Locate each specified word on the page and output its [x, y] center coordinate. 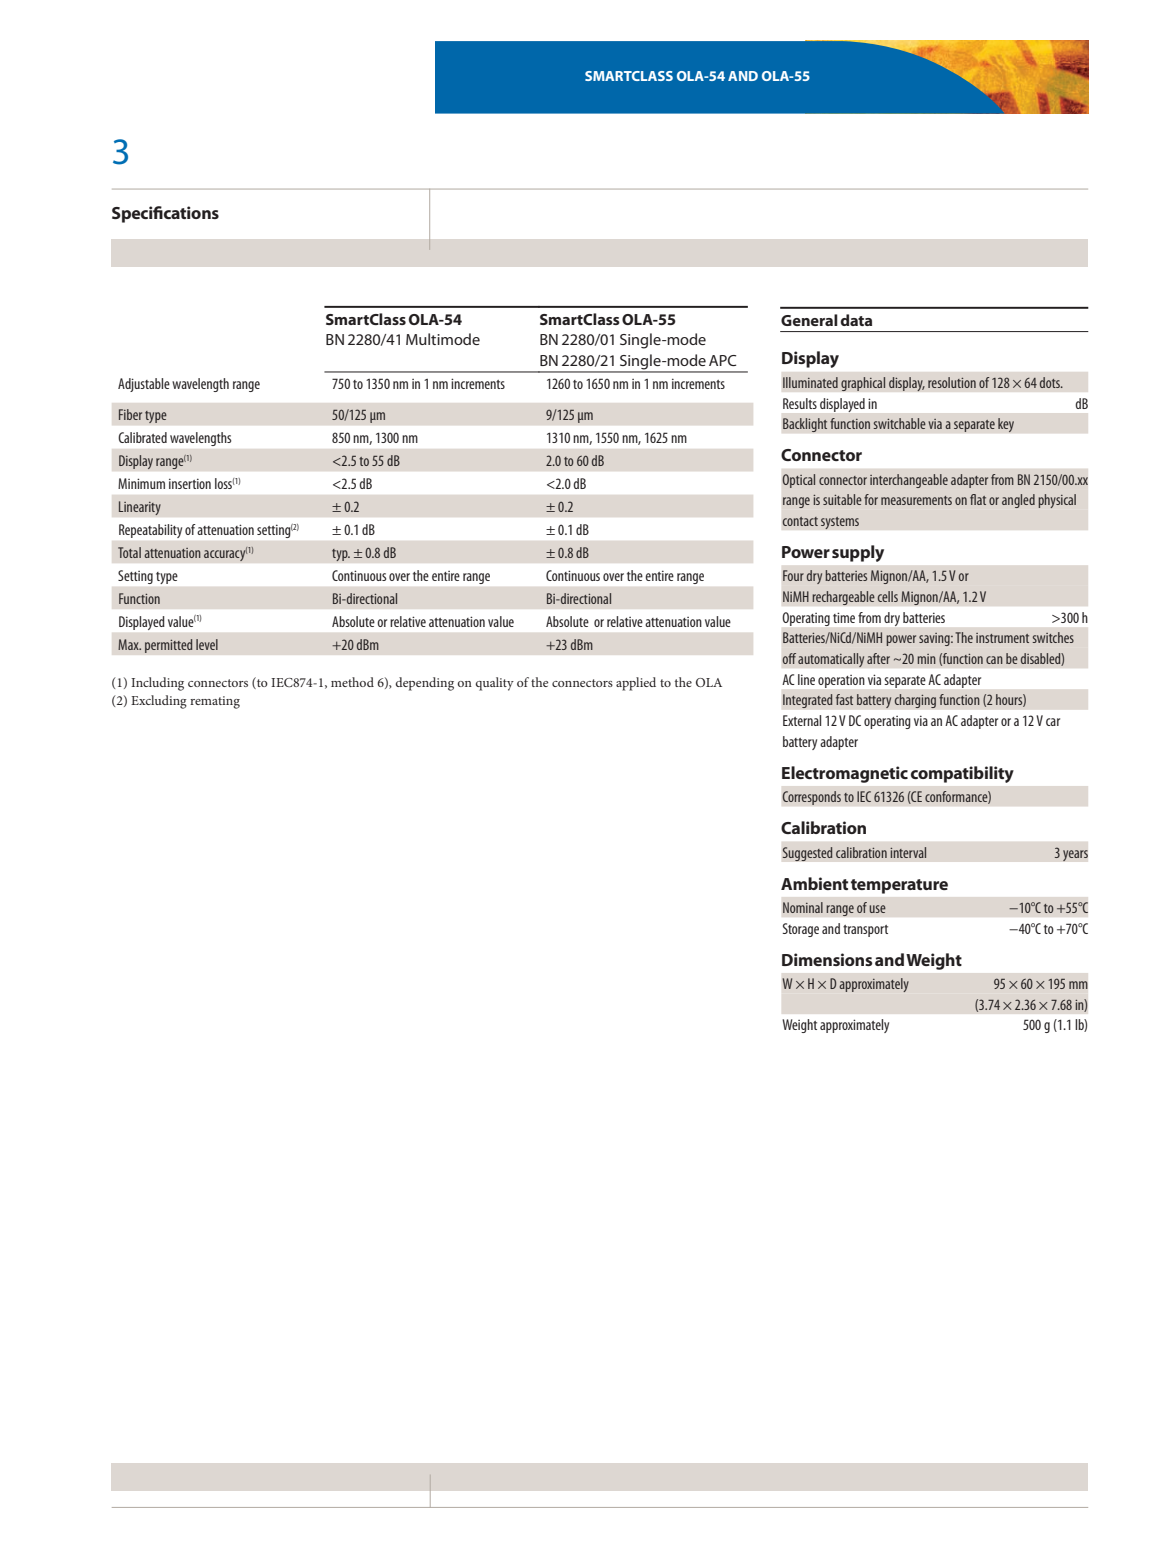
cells [888, 596]
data [856, 320]
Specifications [165, 214]
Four [793, 575]
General [809, 320]
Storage [801, 930]
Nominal [803, 907]
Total [129, 552]
